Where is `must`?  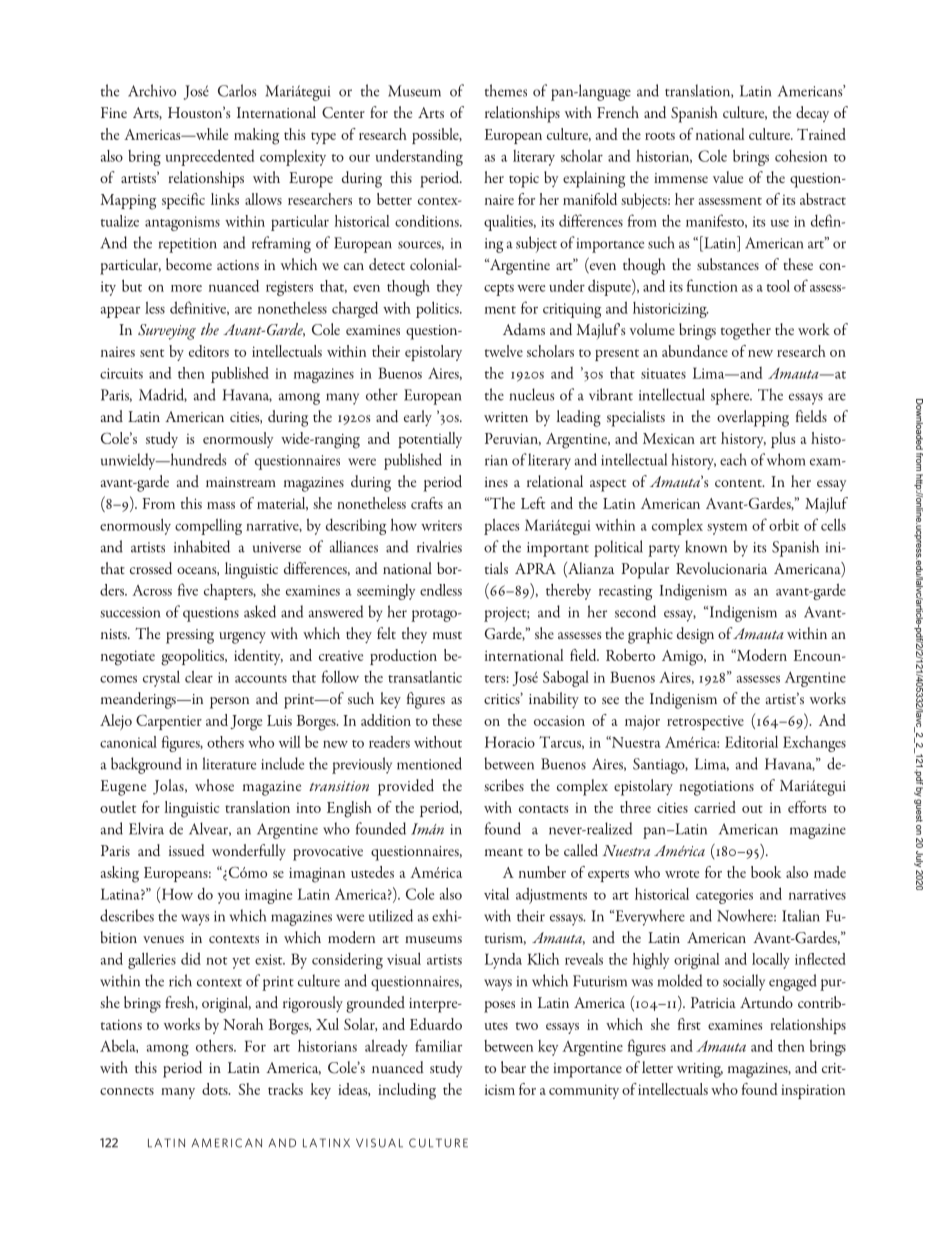 must is located at coordinates (447, 635).
